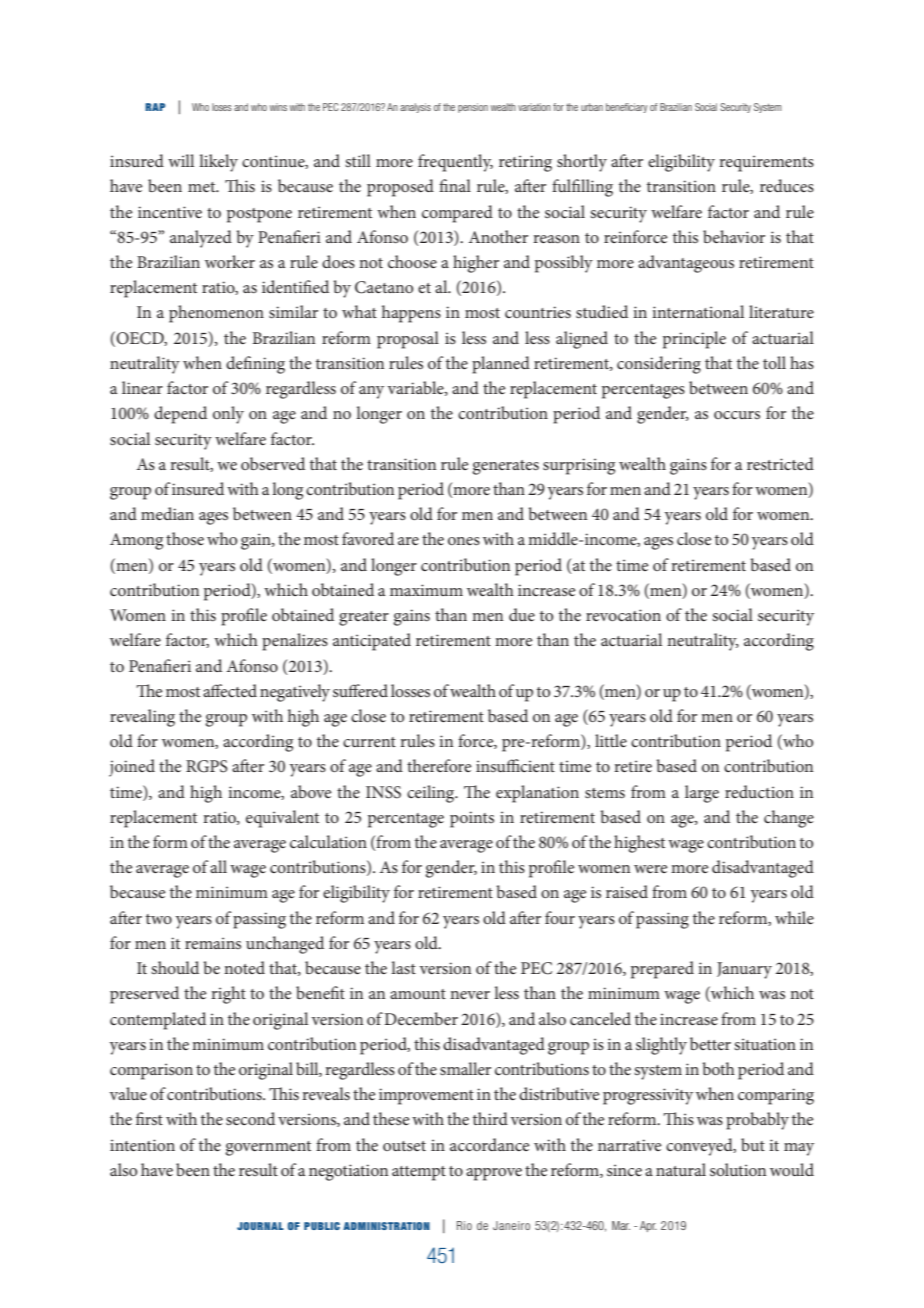 This page has width=924, height=1308. What do you see at coordinates (472, 819) in the page?
I see `points` at bounding box center [472, 819].
